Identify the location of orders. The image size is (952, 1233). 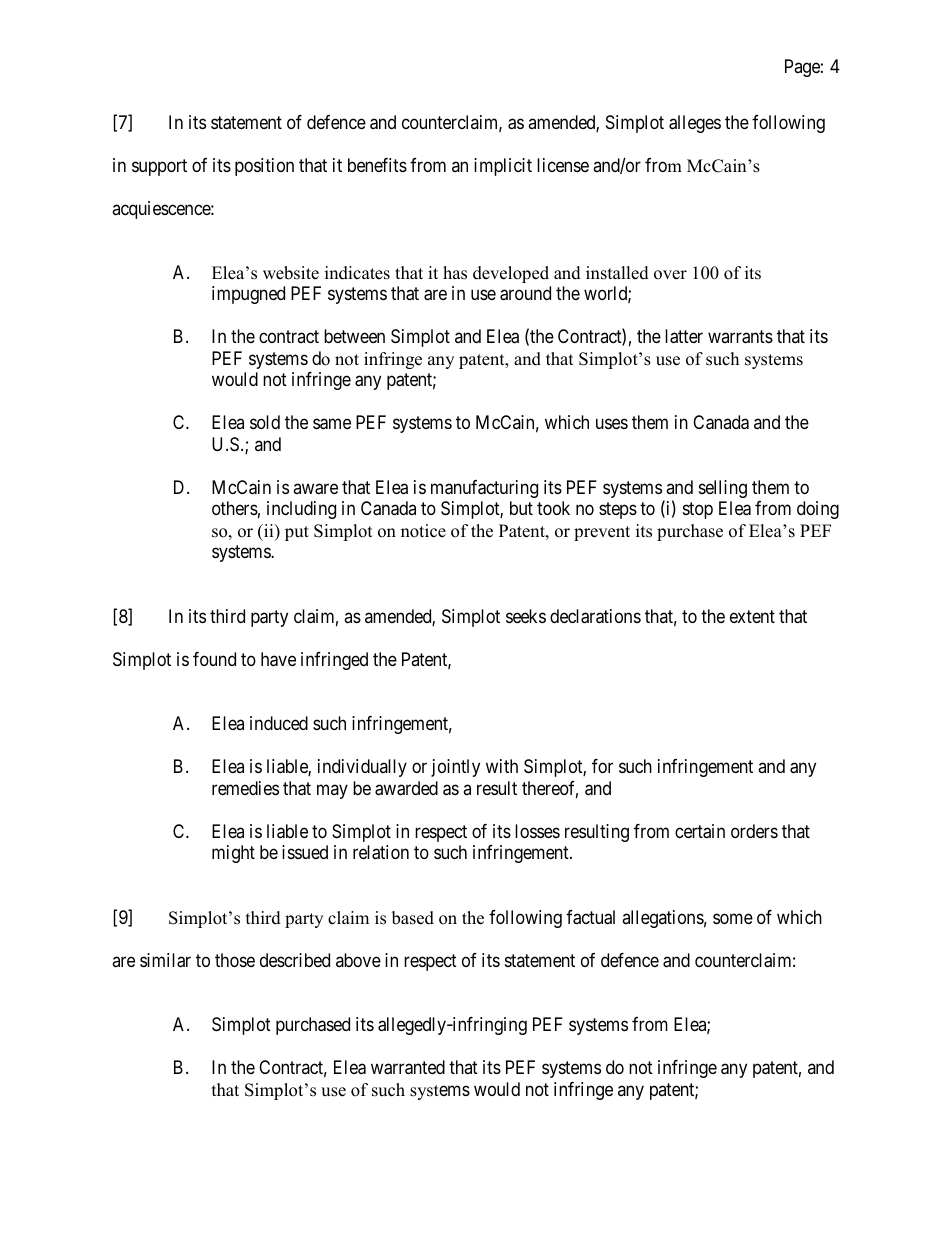
(754, 831).
